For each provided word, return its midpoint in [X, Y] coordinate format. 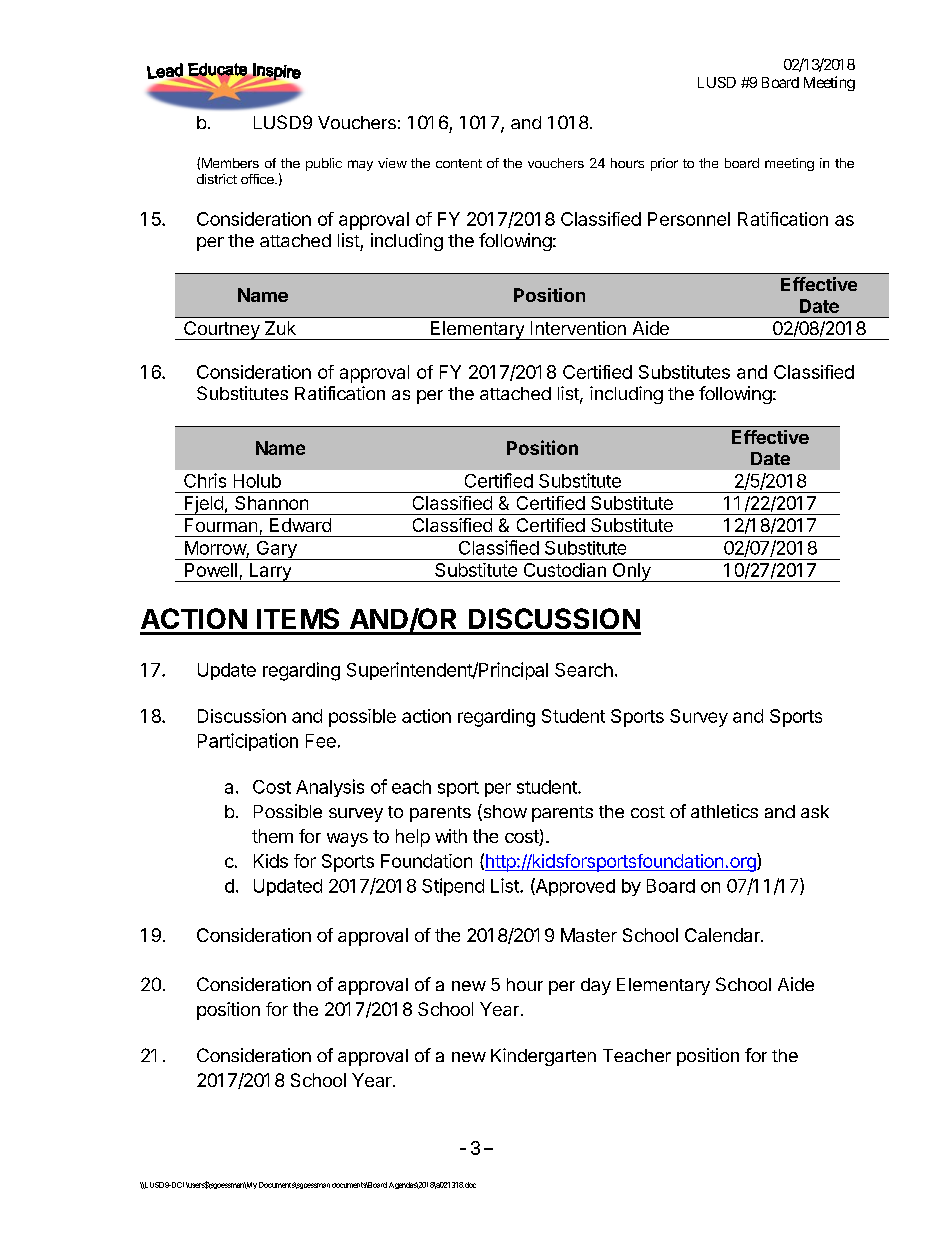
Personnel [689, 219]
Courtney [222, 330]
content [459, 163]
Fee [321, 741]
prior [664, 164]
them [272, 836]
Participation [248, 742]
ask [815, 811]
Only [631, 572]
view [392, 163]
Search [584, 670]
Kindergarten [543, 1057]
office [258, 179]
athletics [724, 811]
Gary [276, 550]
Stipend [453, 887]
